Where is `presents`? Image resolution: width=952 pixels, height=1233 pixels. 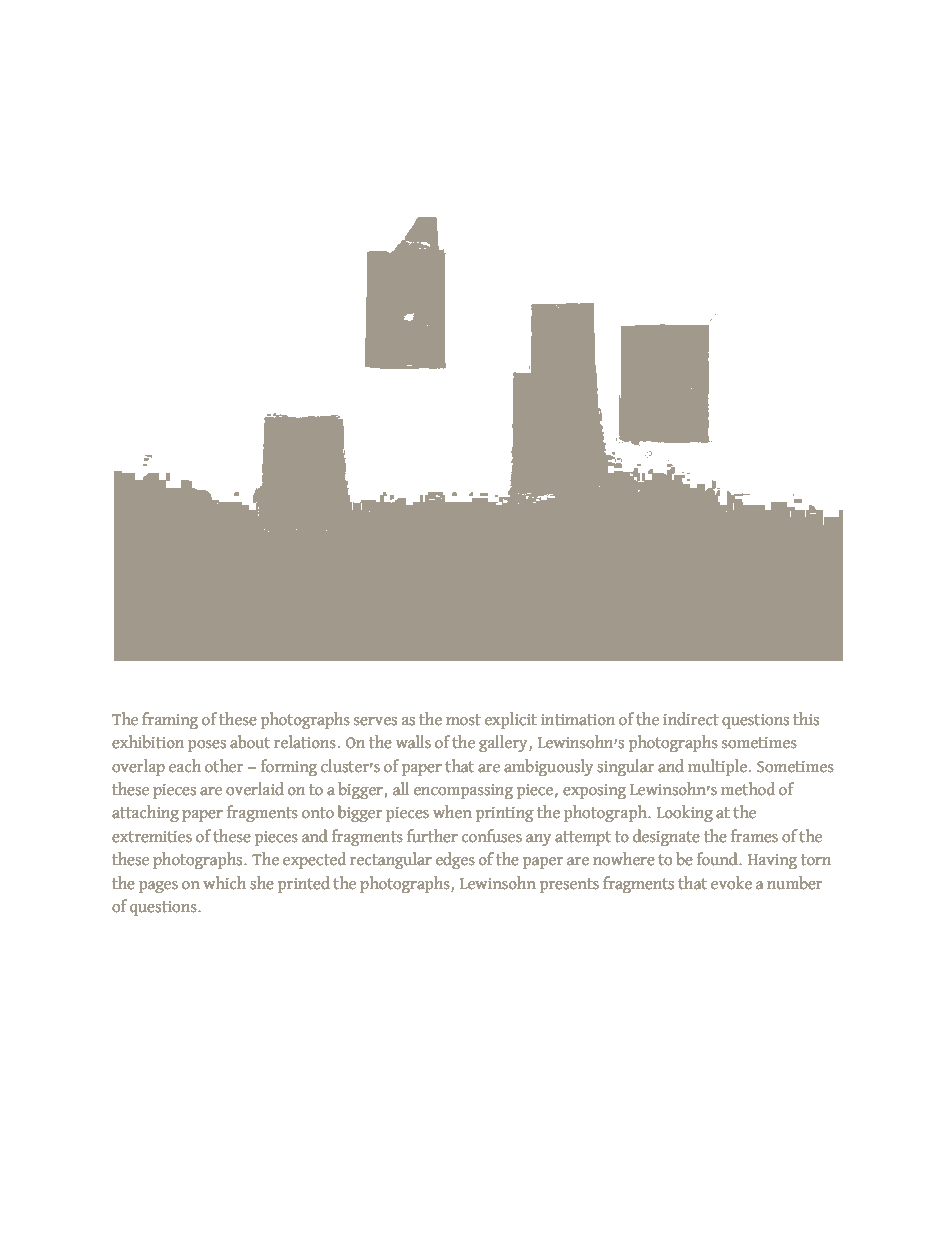 presents is located at coordinates (569, 885).
